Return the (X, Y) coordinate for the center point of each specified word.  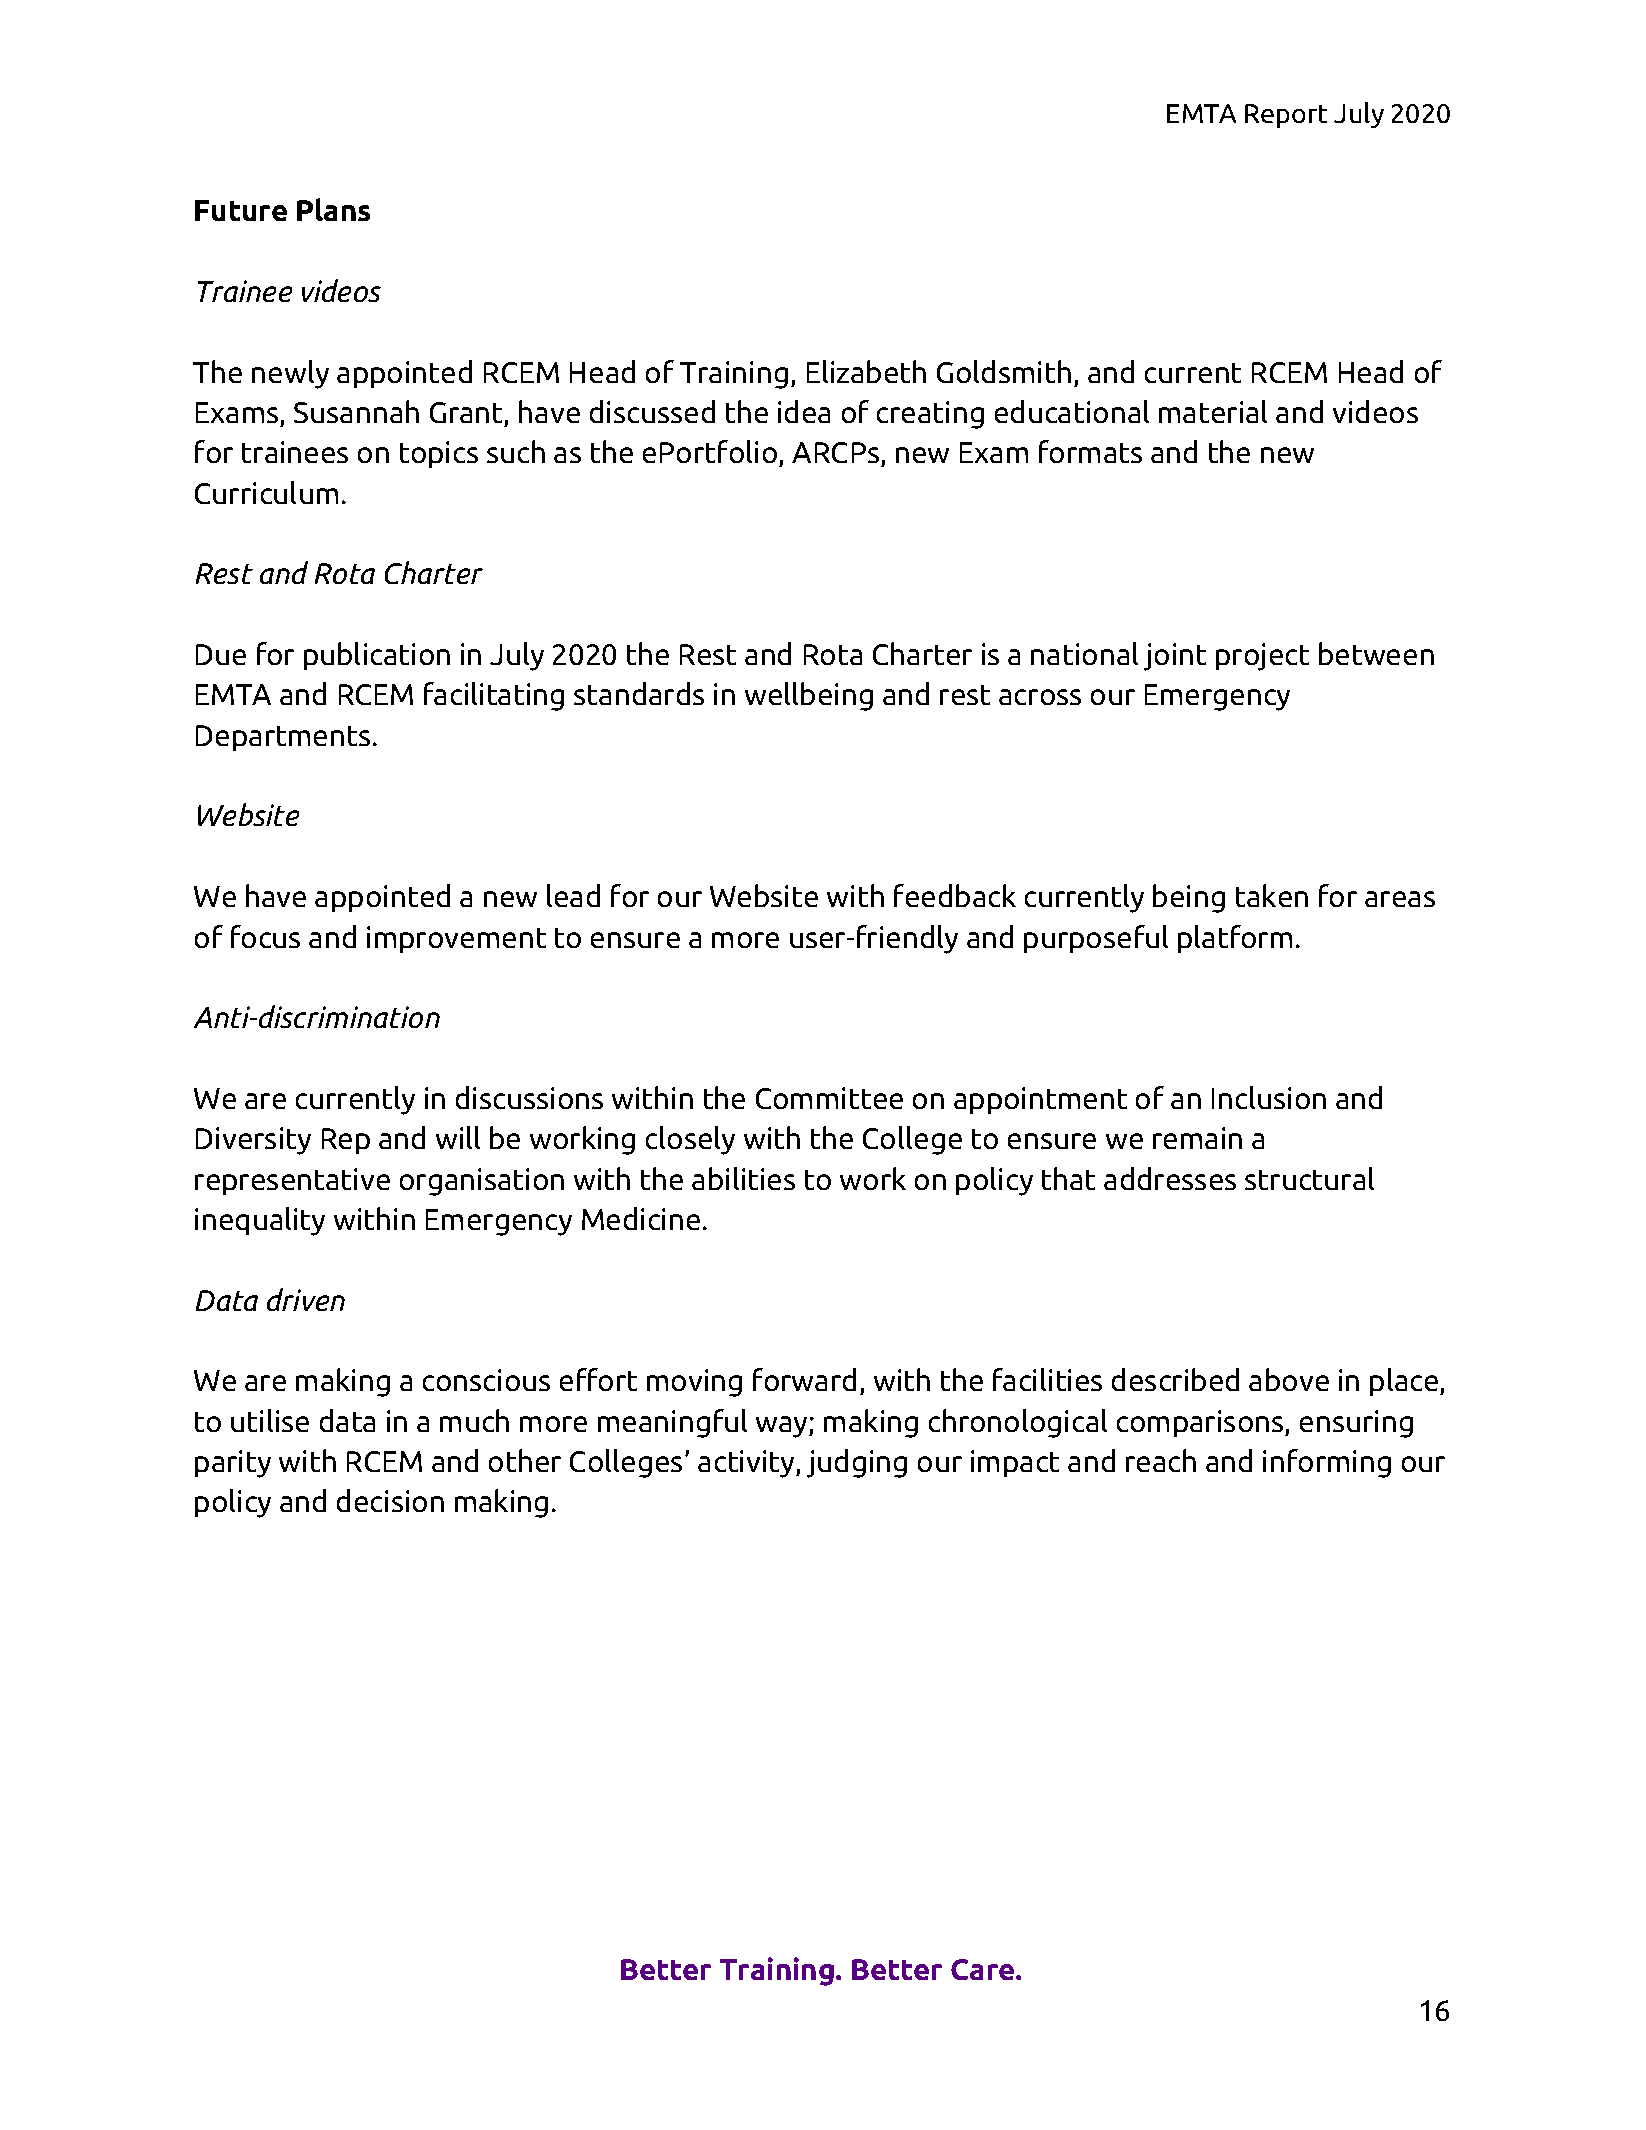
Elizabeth (866, 371)
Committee (829, 1098)
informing (1327, 1463)
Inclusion (1269, 1097)
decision (390, 1500)
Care (984, 1969)
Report (1286, 116)
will (458, 1137)
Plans (333, 209)
